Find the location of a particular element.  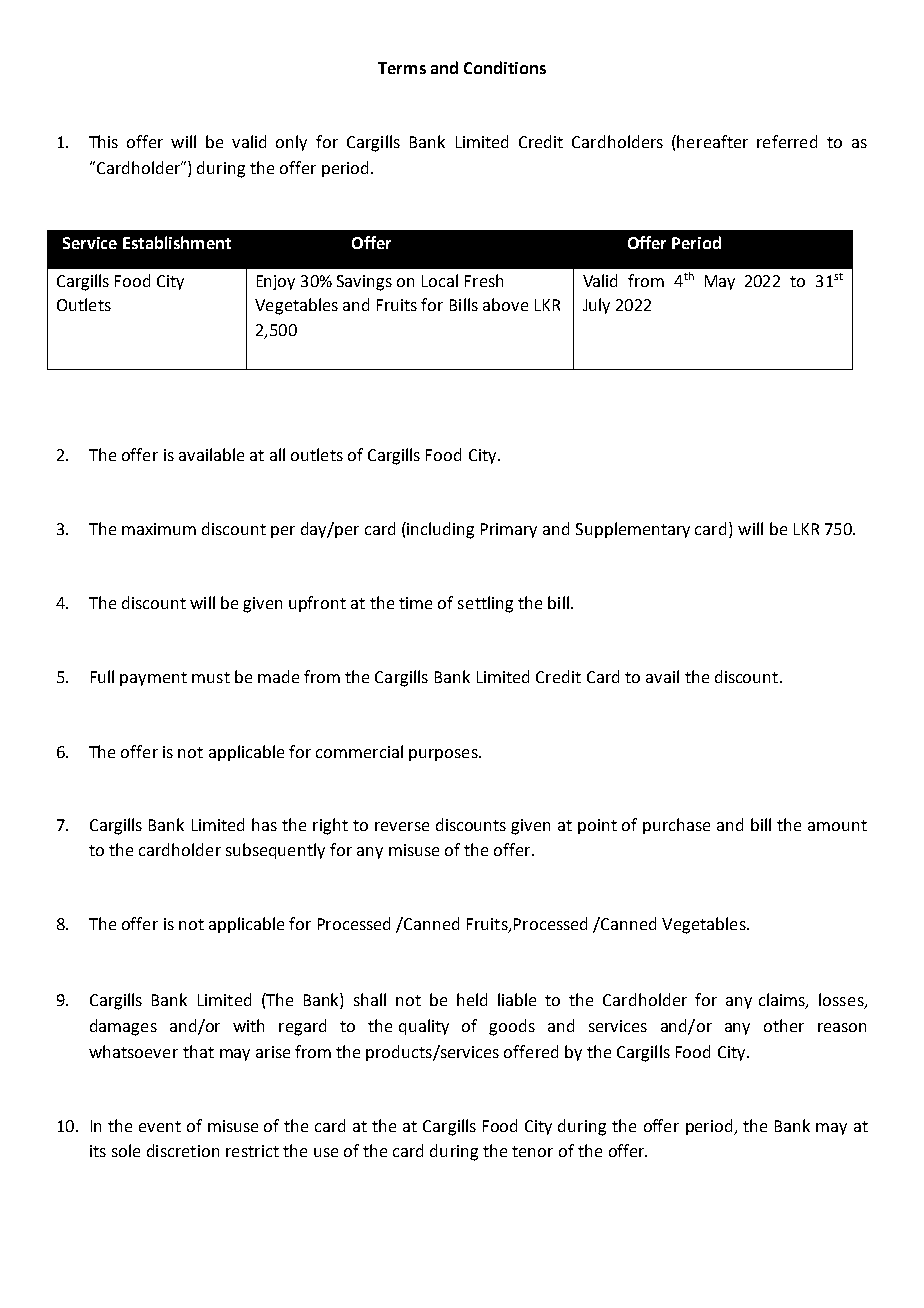

settling is located at coordinates (485, 604).
